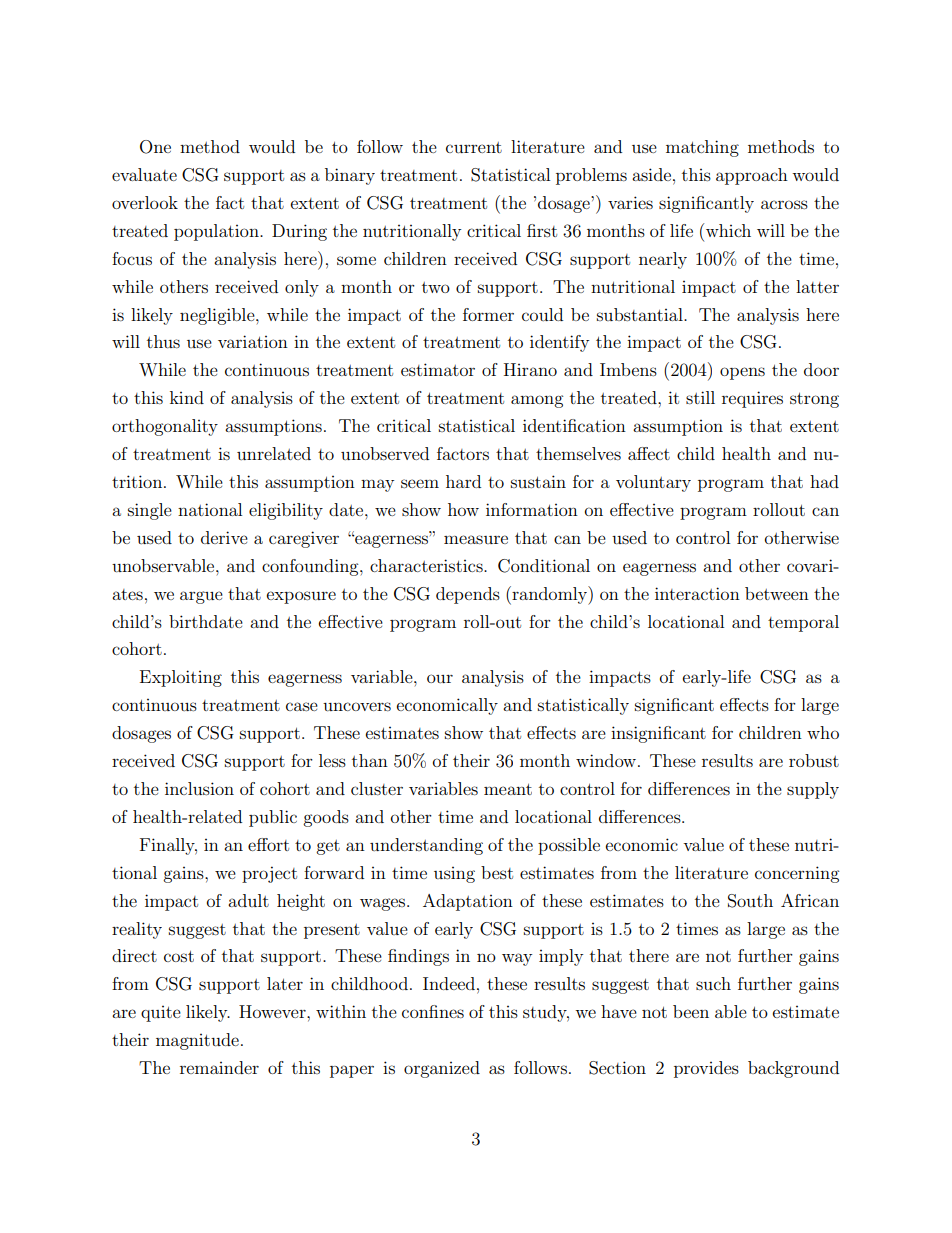 The height and width of the screenshot is (1233, 952). What do you see at coordinates (187, 397) in the screenshot?
I see `kind` at bounding box center [187, 397].
